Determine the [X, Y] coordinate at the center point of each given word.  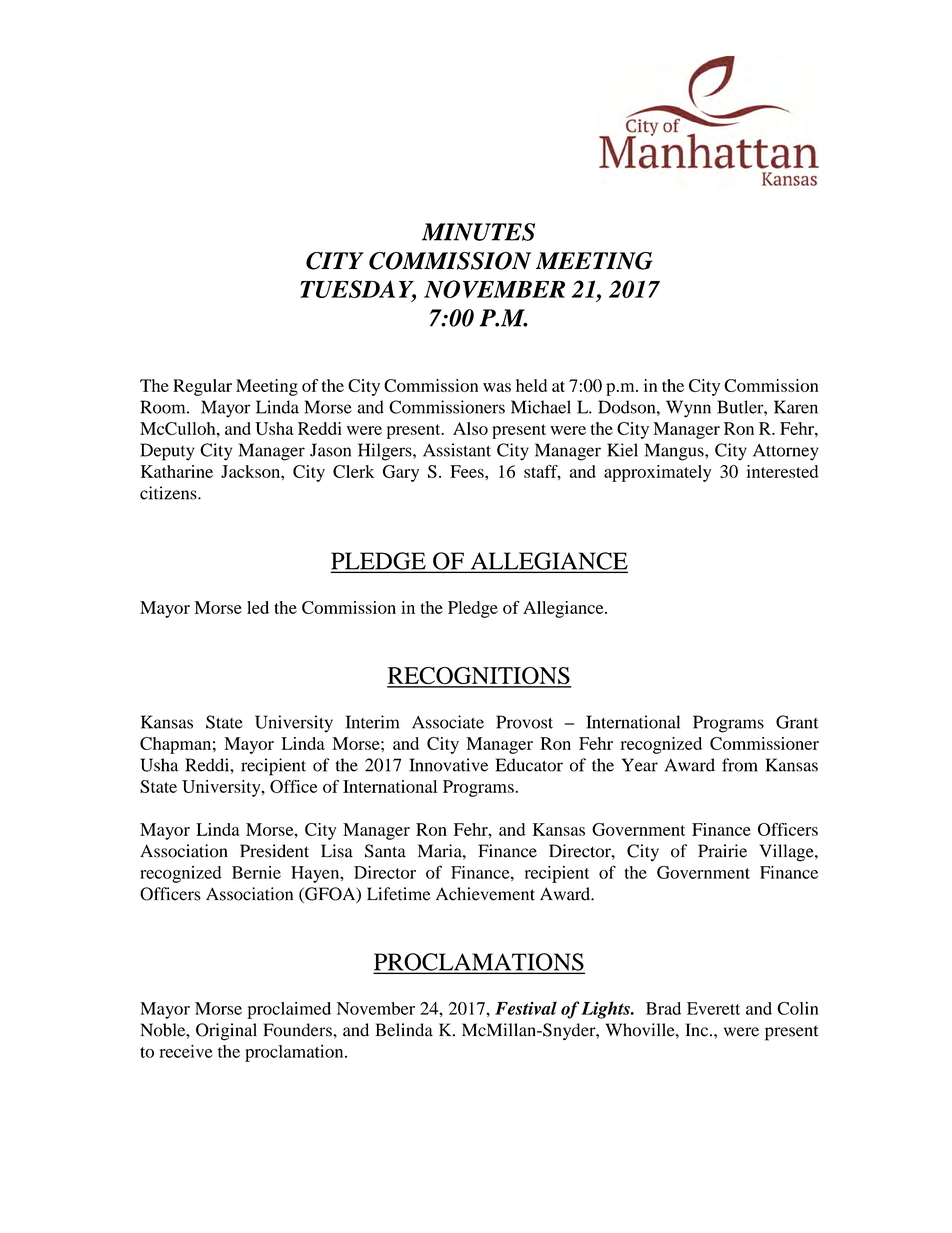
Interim [372, 722]
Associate [448, 722]
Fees [468, 471]
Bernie [256, 872]
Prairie [722, 851]
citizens [169, 493]
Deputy [167, 452]
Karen [796, 407]
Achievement [485, 894]
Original [226, 1032]
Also [470, 428]
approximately [657, 473]
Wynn [688, 409]
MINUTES [478, 232]
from [740, 765]
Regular [202, 387]
